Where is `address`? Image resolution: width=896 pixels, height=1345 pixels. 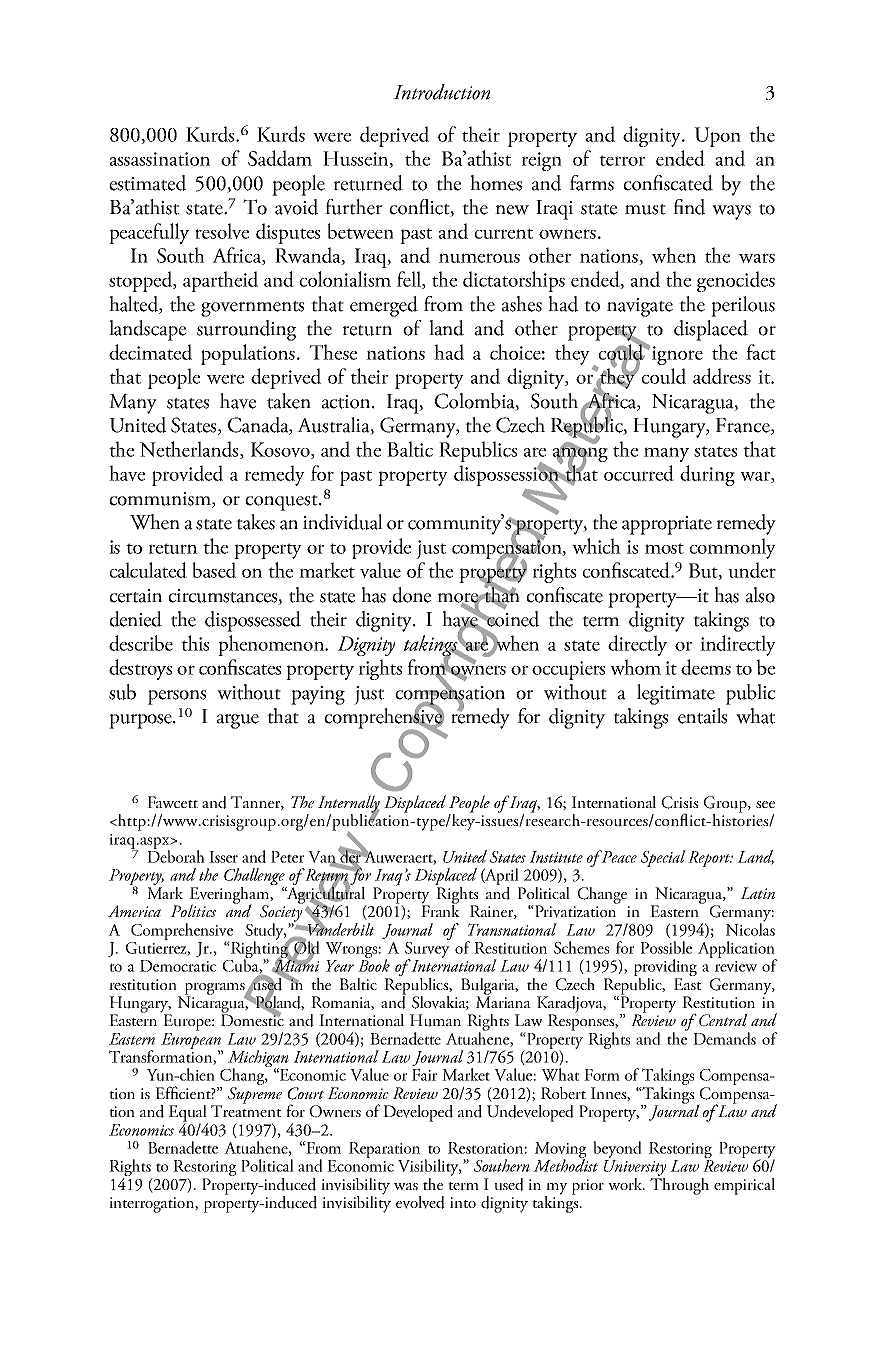
address is located at coordinates (722, 376).
